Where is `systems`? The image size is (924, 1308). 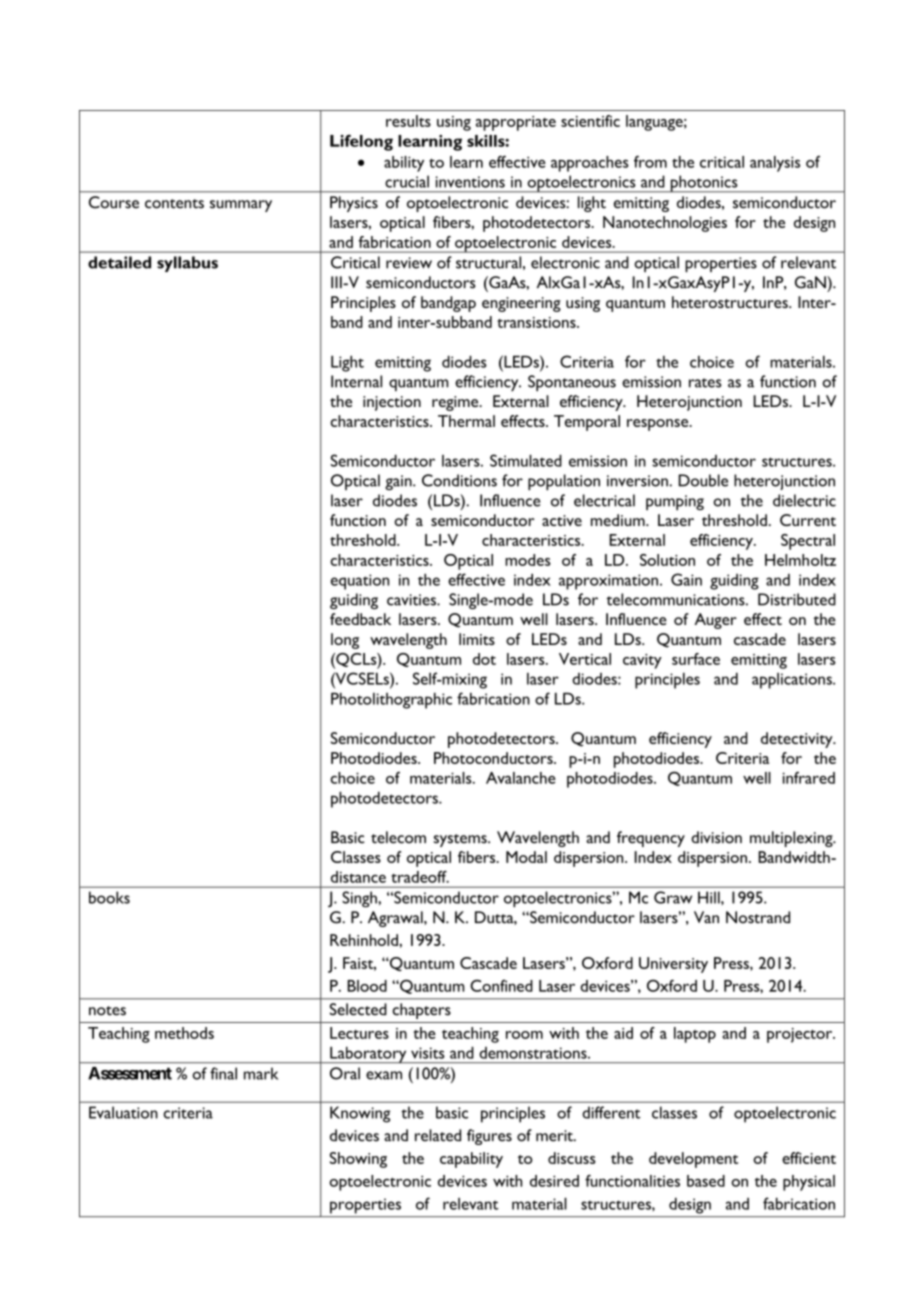
systems is located at coordinates (461, 840).
